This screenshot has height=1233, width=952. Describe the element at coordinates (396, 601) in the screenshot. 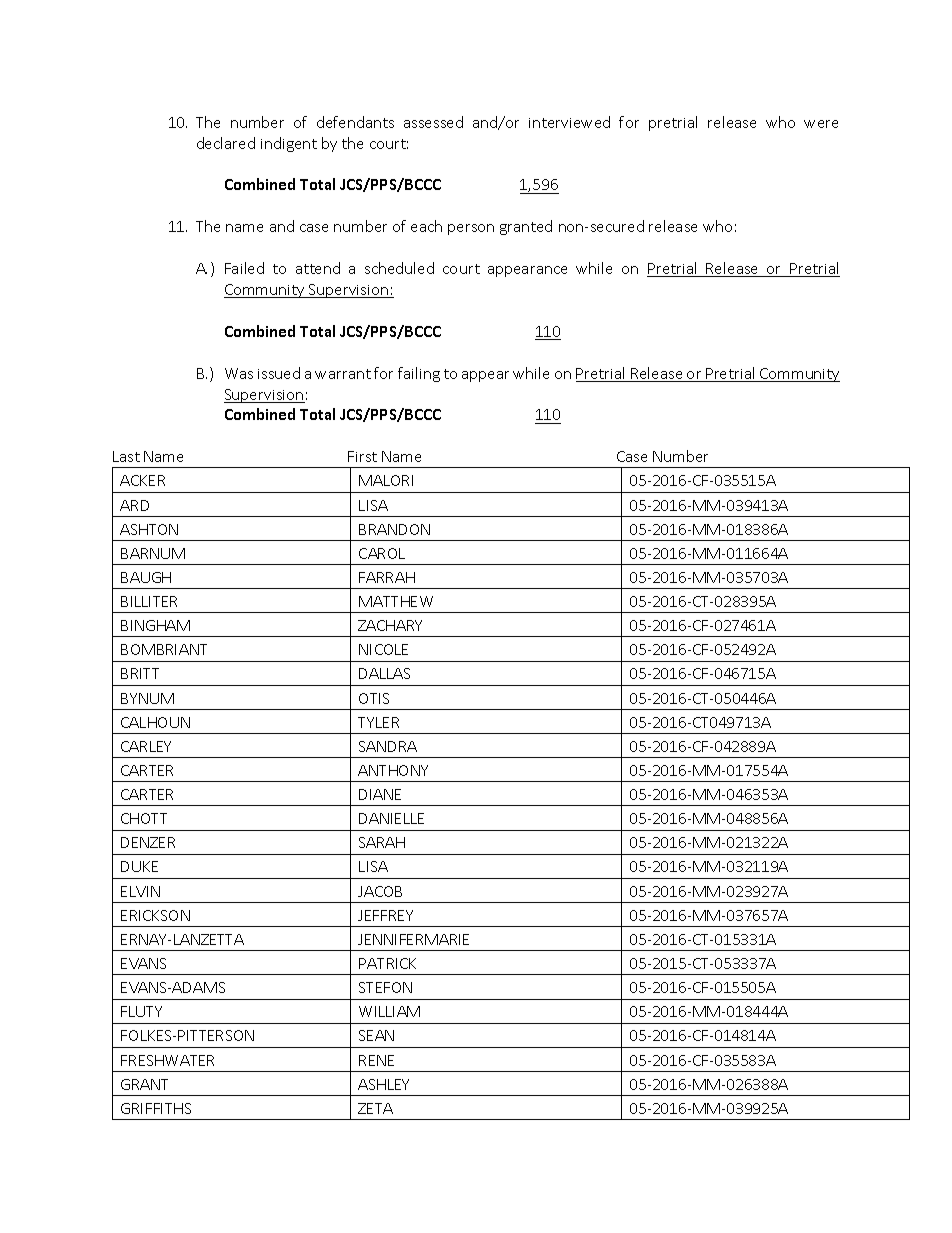

I see `MATTHEW` at that location.
